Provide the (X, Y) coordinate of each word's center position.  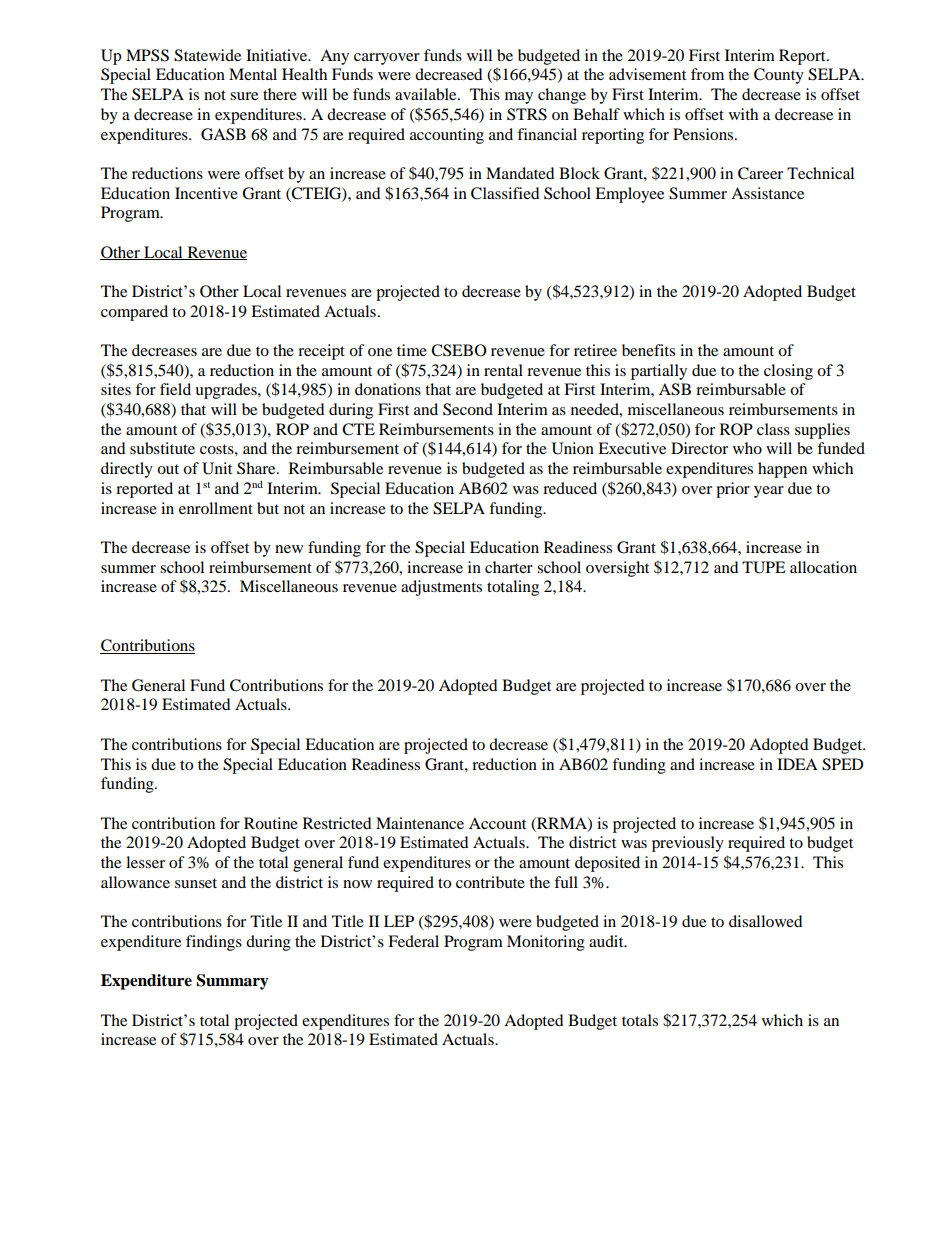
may (519, 98)
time (412, 350)
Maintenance (420, 823)
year (769, 492)
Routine (271, 823)
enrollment (216, 508)
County (779, 76)
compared (134, 313)
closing (788, 372)
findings (214, 943)
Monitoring (546, 943)
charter (509, 567)
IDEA (797, 764)
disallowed (766, 921)
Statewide (207, 55)
